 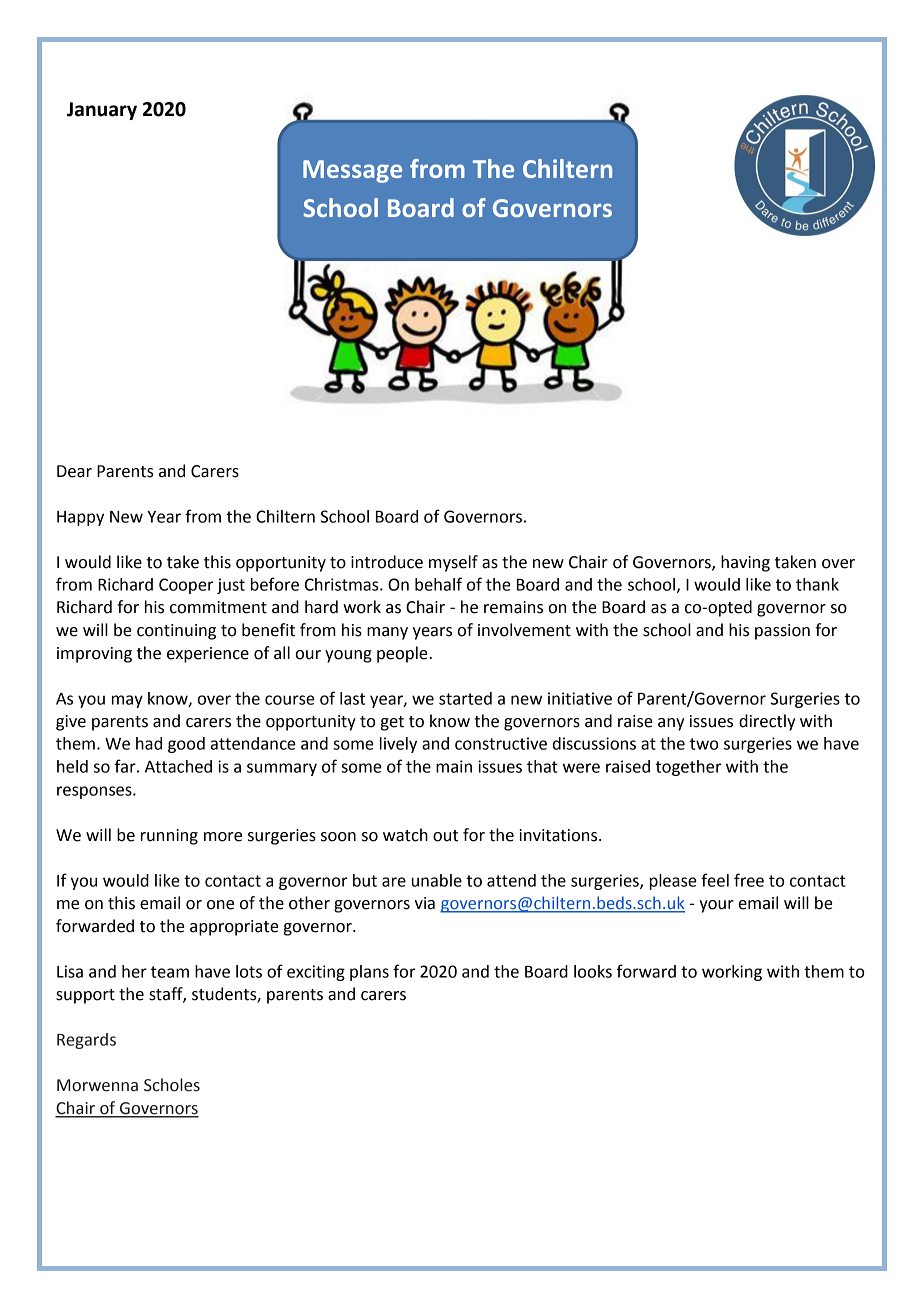 I want to click on myself, so click(x=453, y=563).
